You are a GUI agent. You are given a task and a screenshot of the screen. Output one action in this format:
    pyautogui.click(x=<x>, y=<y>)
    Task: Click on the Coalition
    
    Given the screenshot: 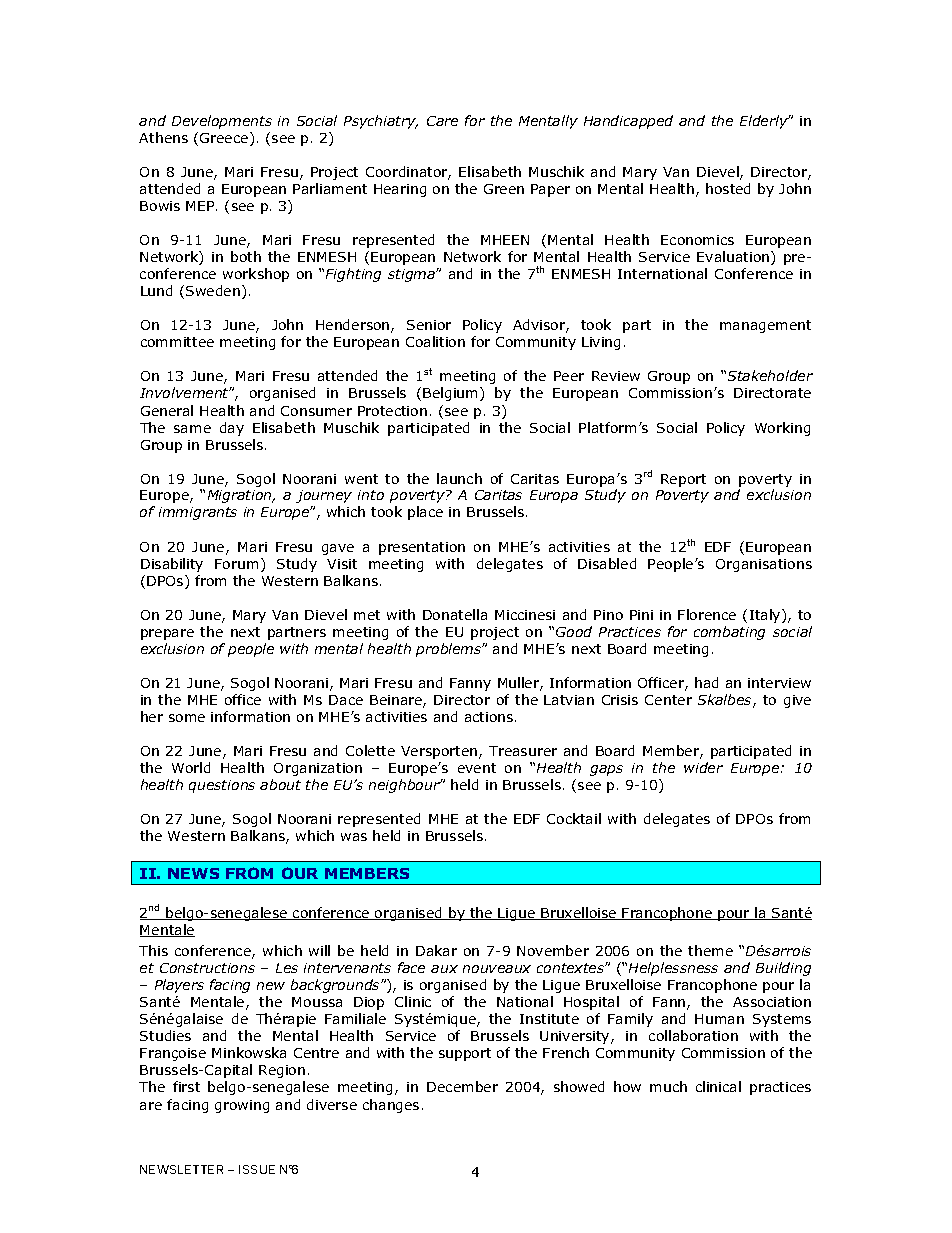 What is the action you would take?
    pyautogui.click(x=435, y=341)
